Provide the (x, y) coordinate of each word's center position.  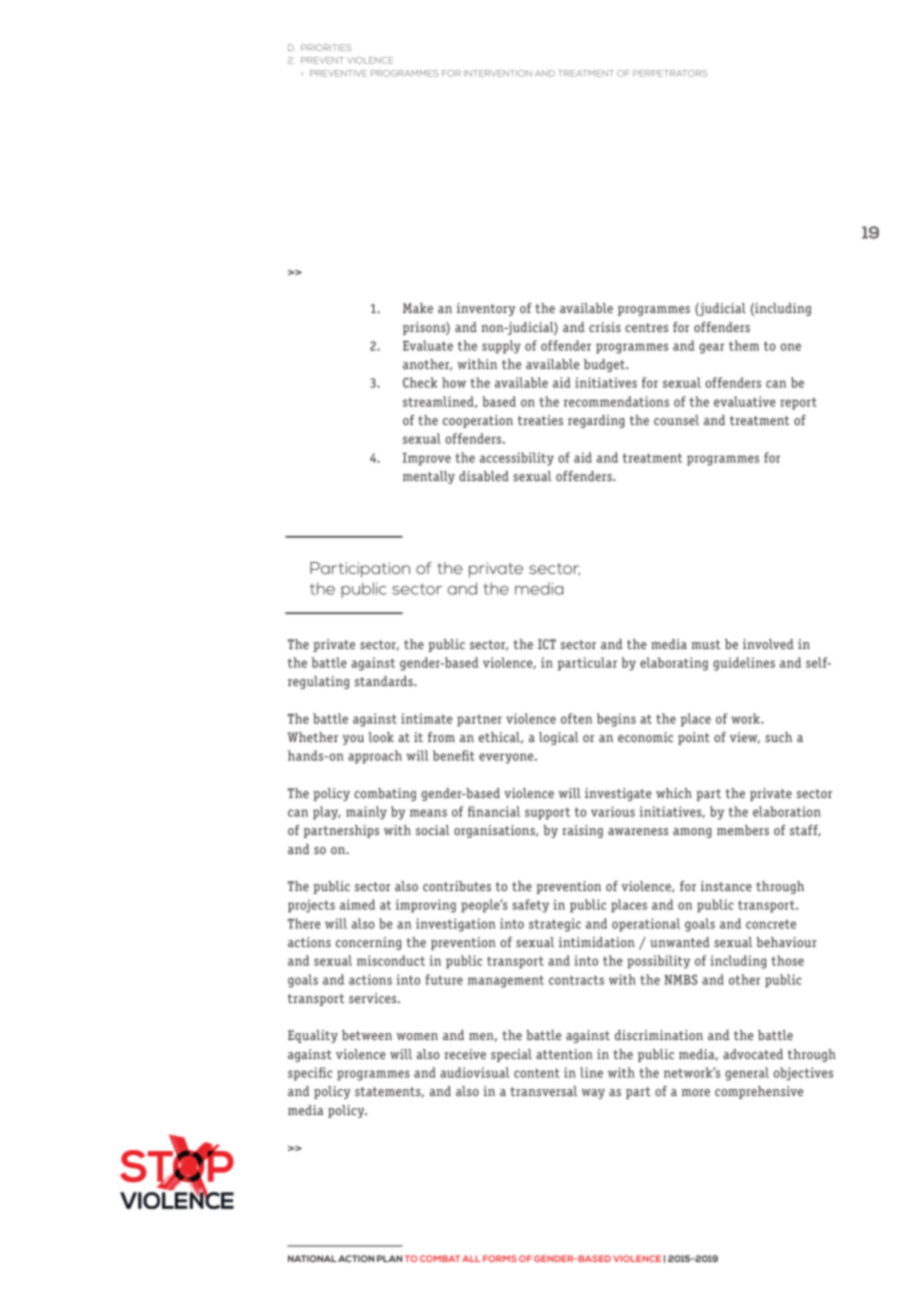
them (744, 345)
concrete (771, 924)
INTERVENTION (498, 73)
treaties (540, 420)
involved (768, 644)
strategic (555, 925)
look (381, 737)
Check (420, 382)
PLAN (389, 1258)
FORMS (500, 1258)
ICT (547, 644)
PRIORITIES (326, 47)
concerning (369, 943)
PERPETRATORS (670, 73)
